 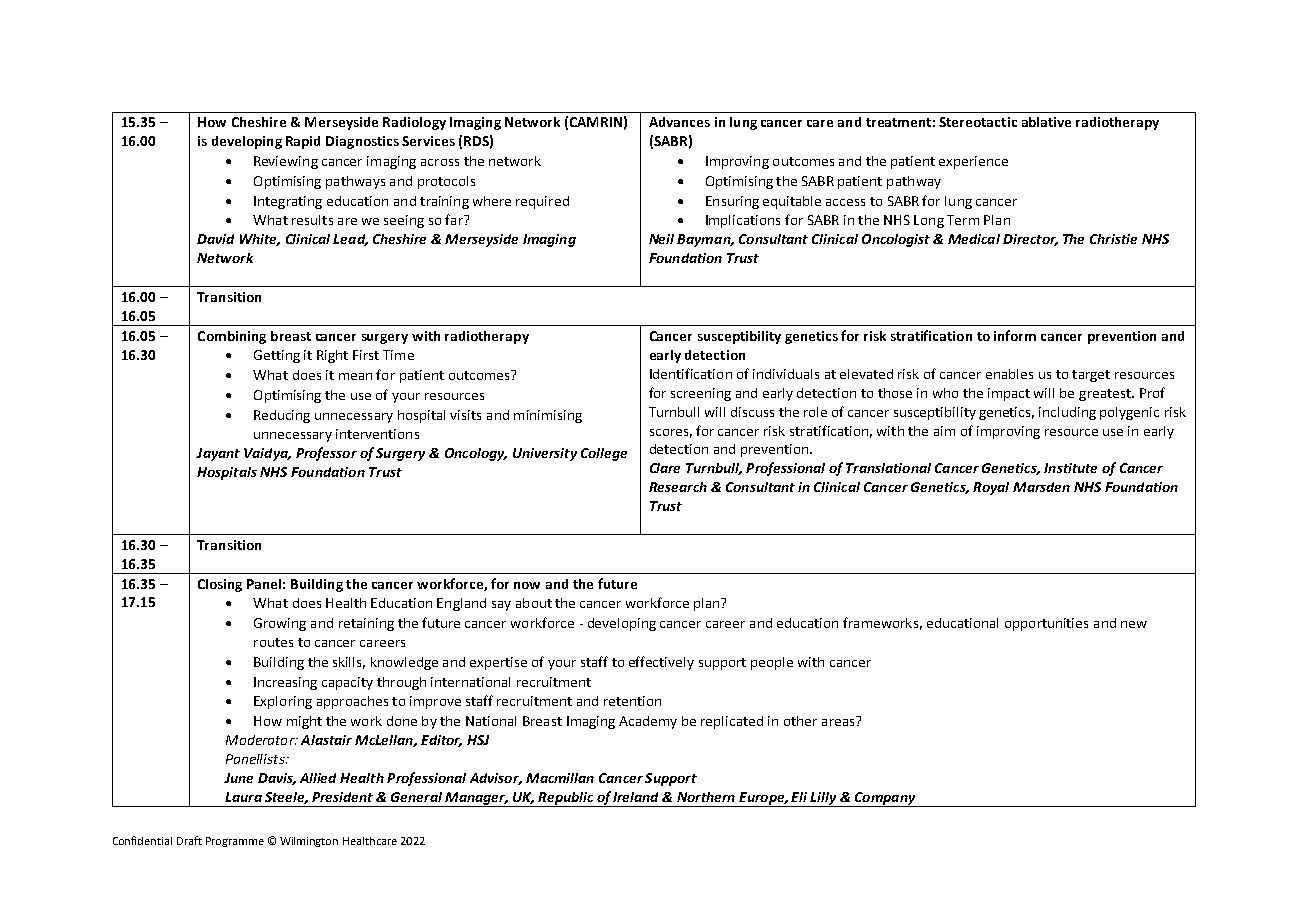 I want to click on Ireland, so click(x=635, y=797).
